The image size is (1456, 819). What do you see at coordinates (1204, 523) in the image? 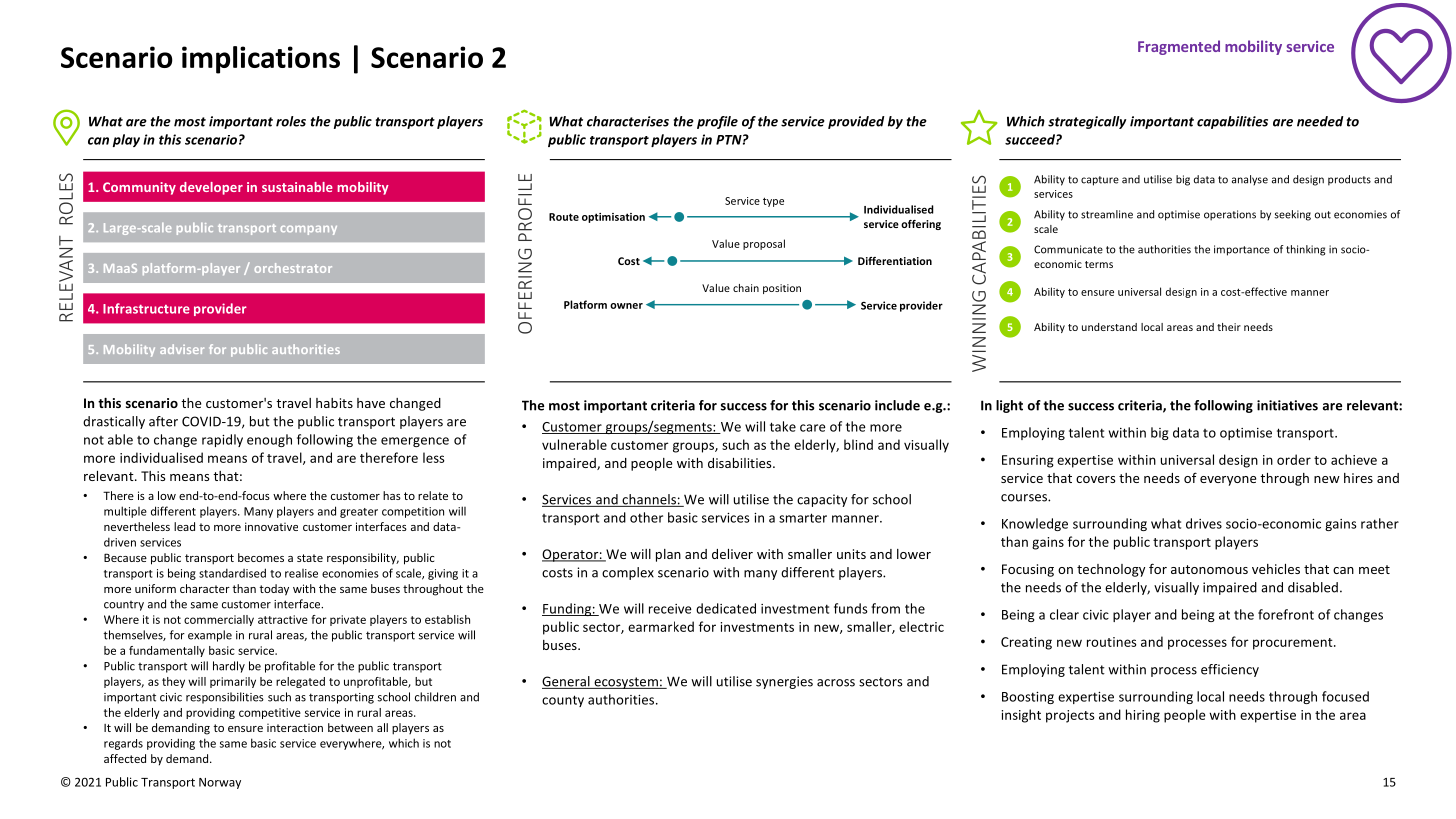
I see `drives` at bounding box center [1204, 523].
